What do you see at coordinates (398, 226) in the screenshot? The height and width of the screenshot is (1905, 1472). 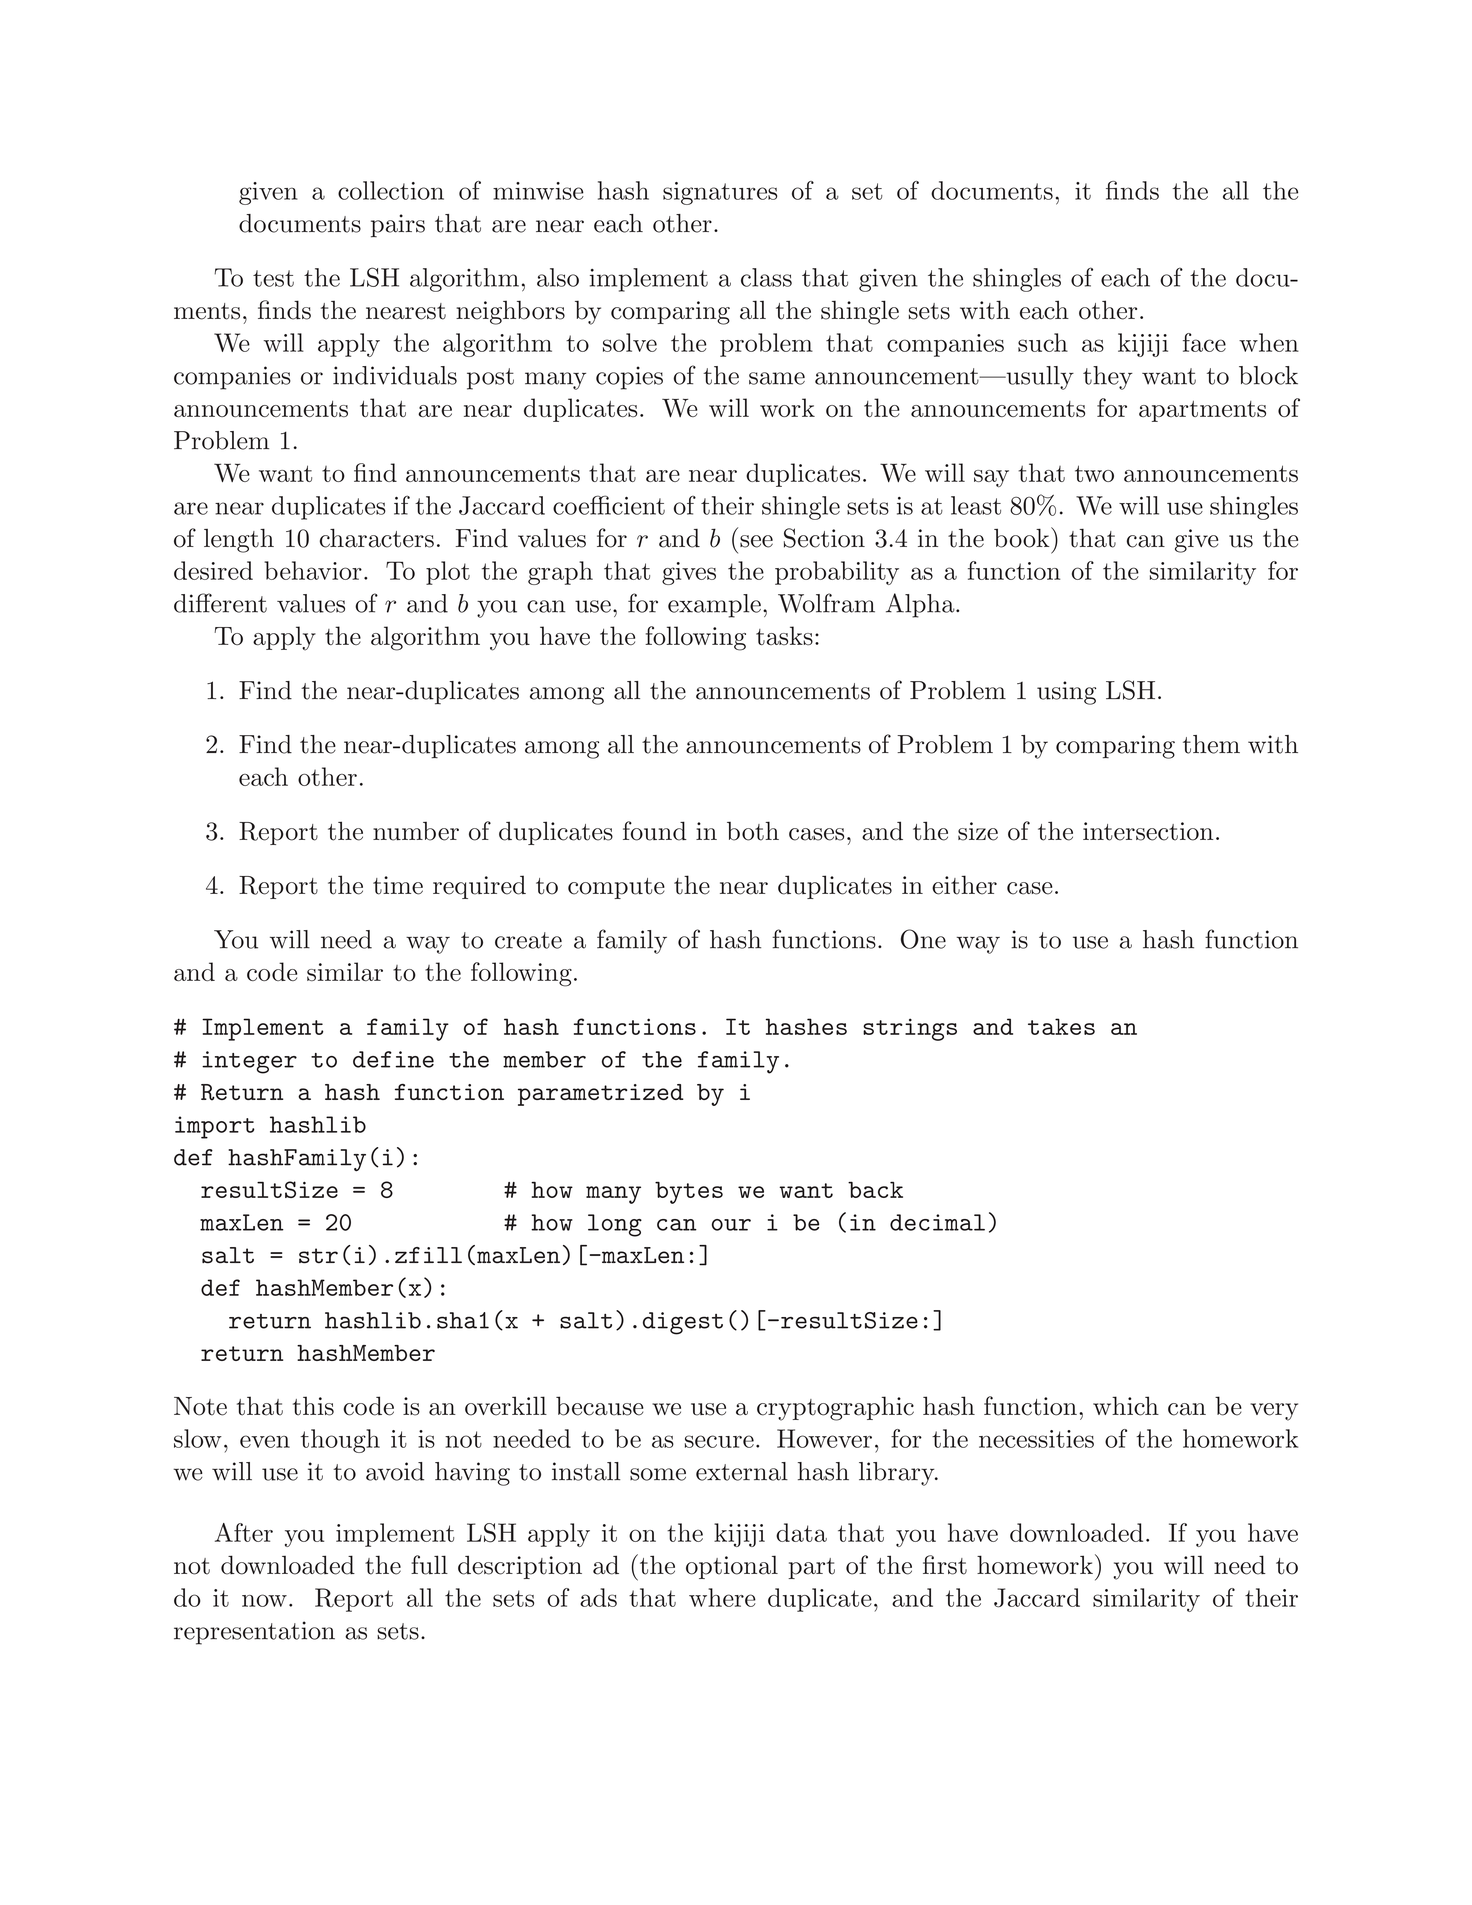 I see `pairs` at bounding box center [398, 226].
